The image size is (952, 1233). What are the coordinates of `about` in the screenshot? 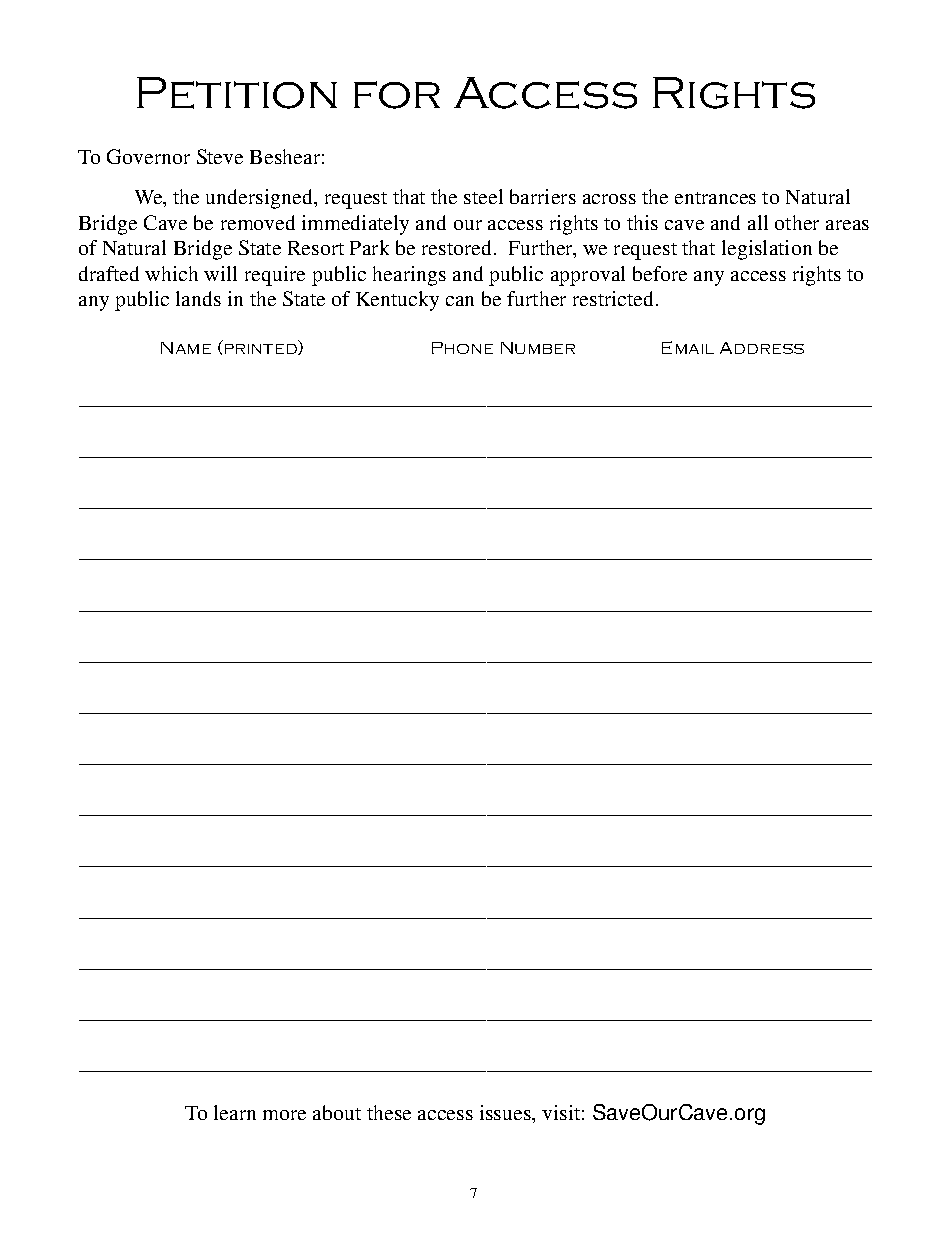 It's located at (337, 1112).
